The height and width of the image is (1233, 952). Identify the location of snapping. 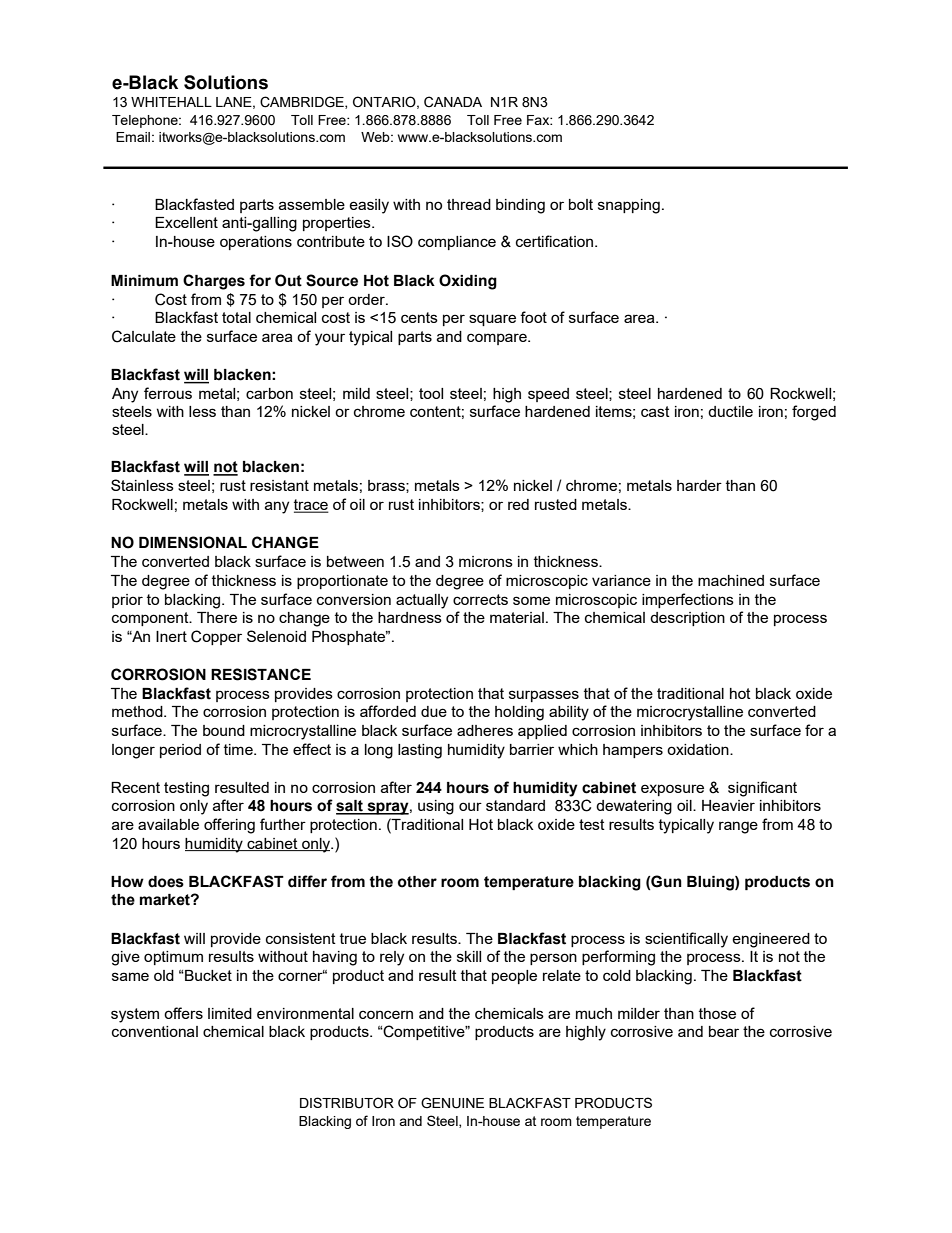
(629, 206).
